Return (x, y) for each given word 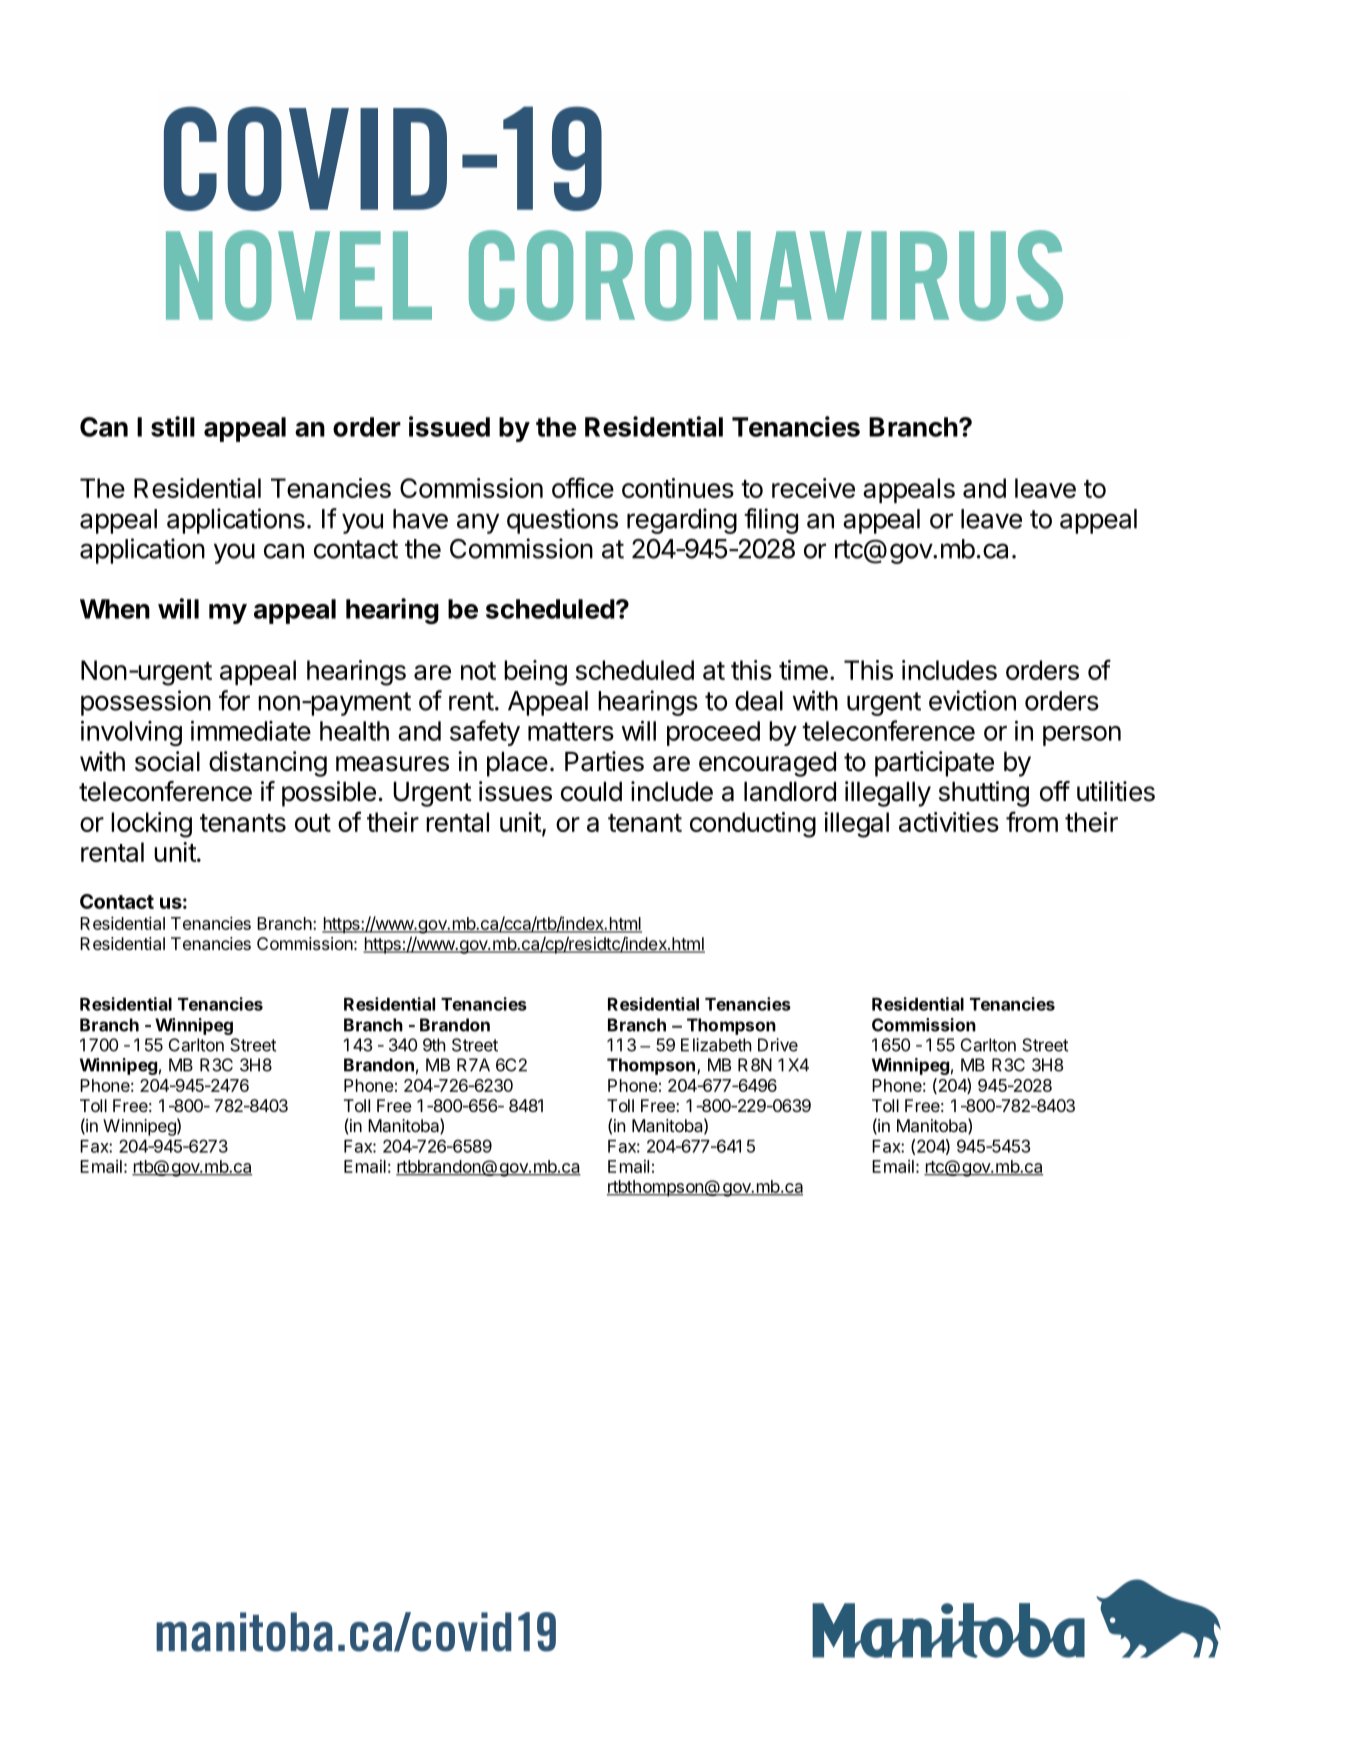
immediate (251, 730)
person (1082, 736)
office (583, 487)
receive (813, 488)
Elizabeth (716, 1045)
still (173, 426)
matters (571, 731)
